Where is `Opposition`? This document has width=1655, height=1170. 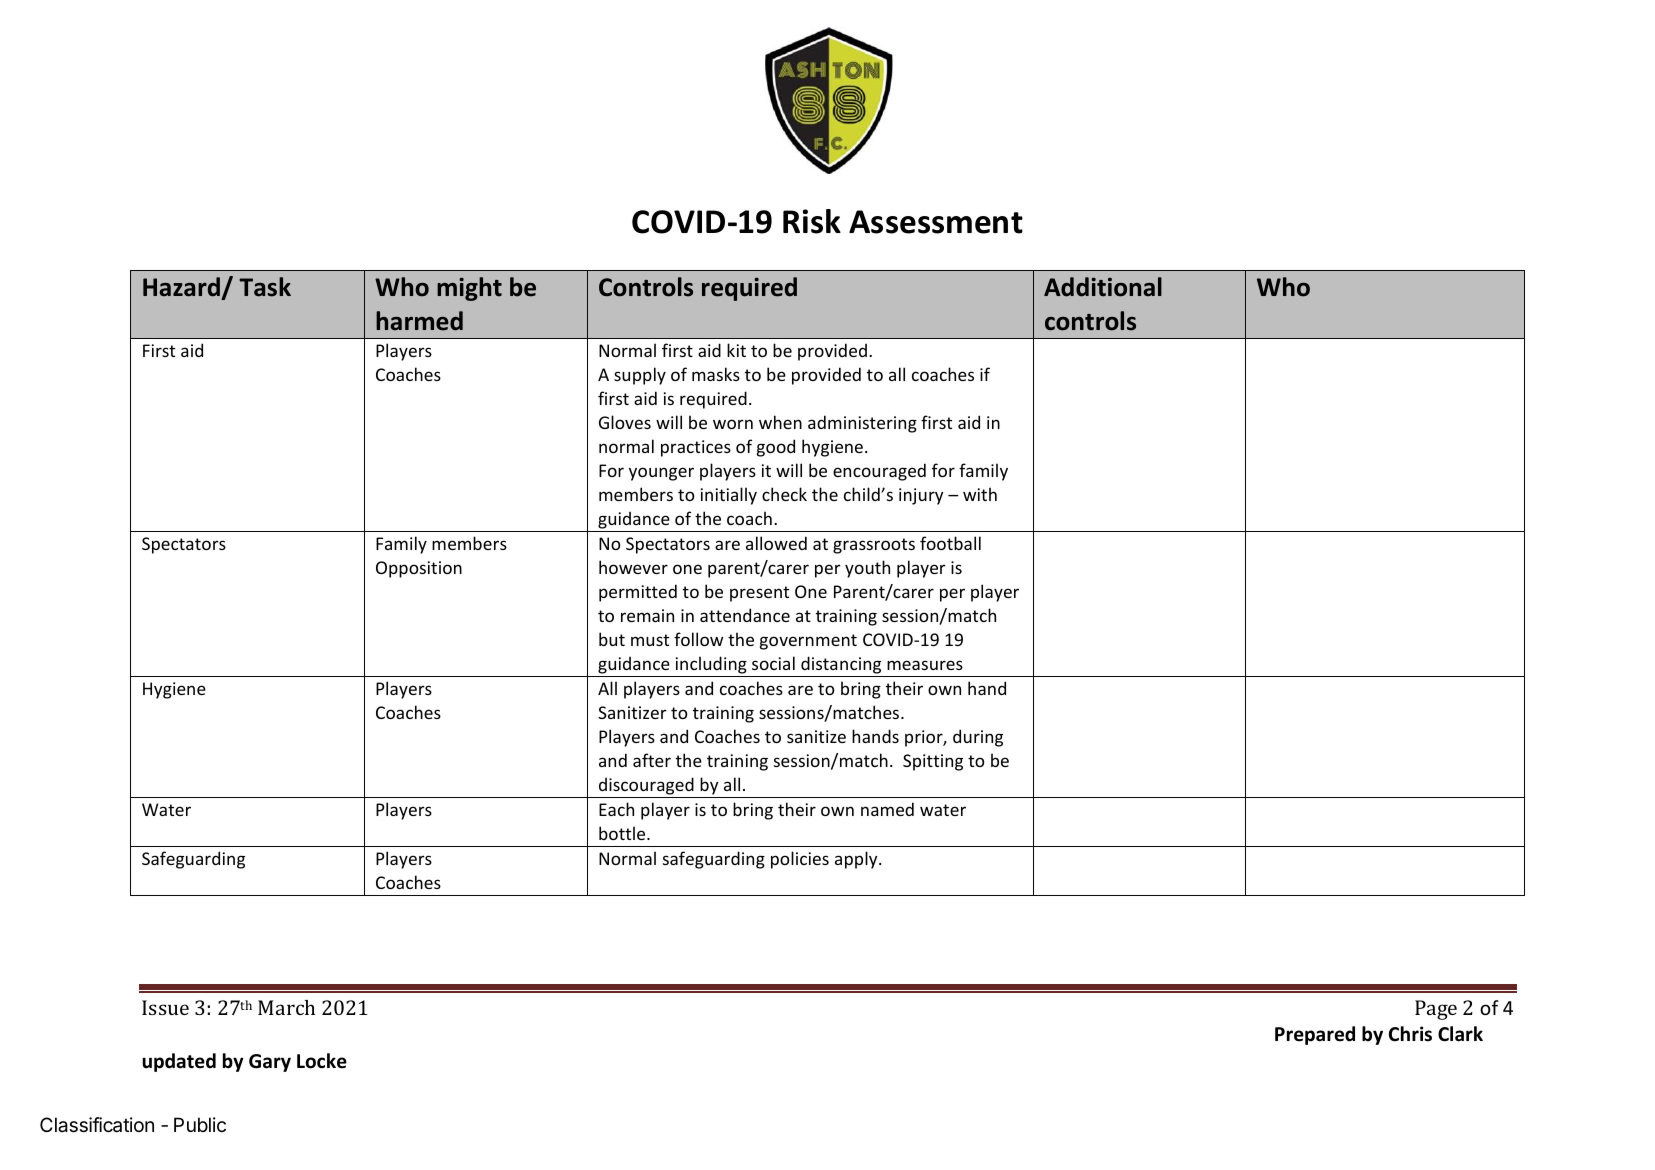 Opposition is located at coordinates (419, 569).
